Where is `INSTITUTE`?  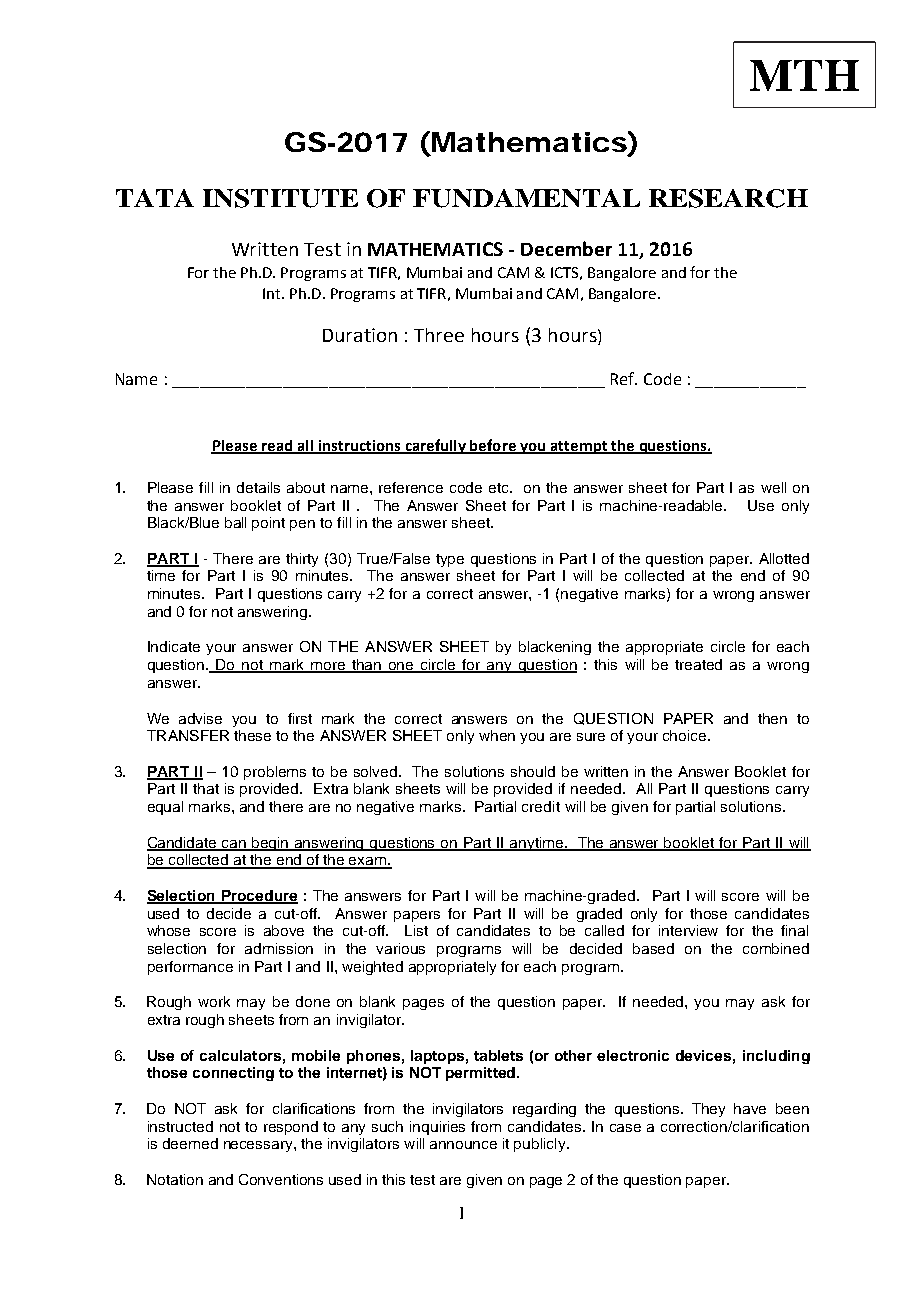
INSTITUTE is located at coordinates (280, 198).
